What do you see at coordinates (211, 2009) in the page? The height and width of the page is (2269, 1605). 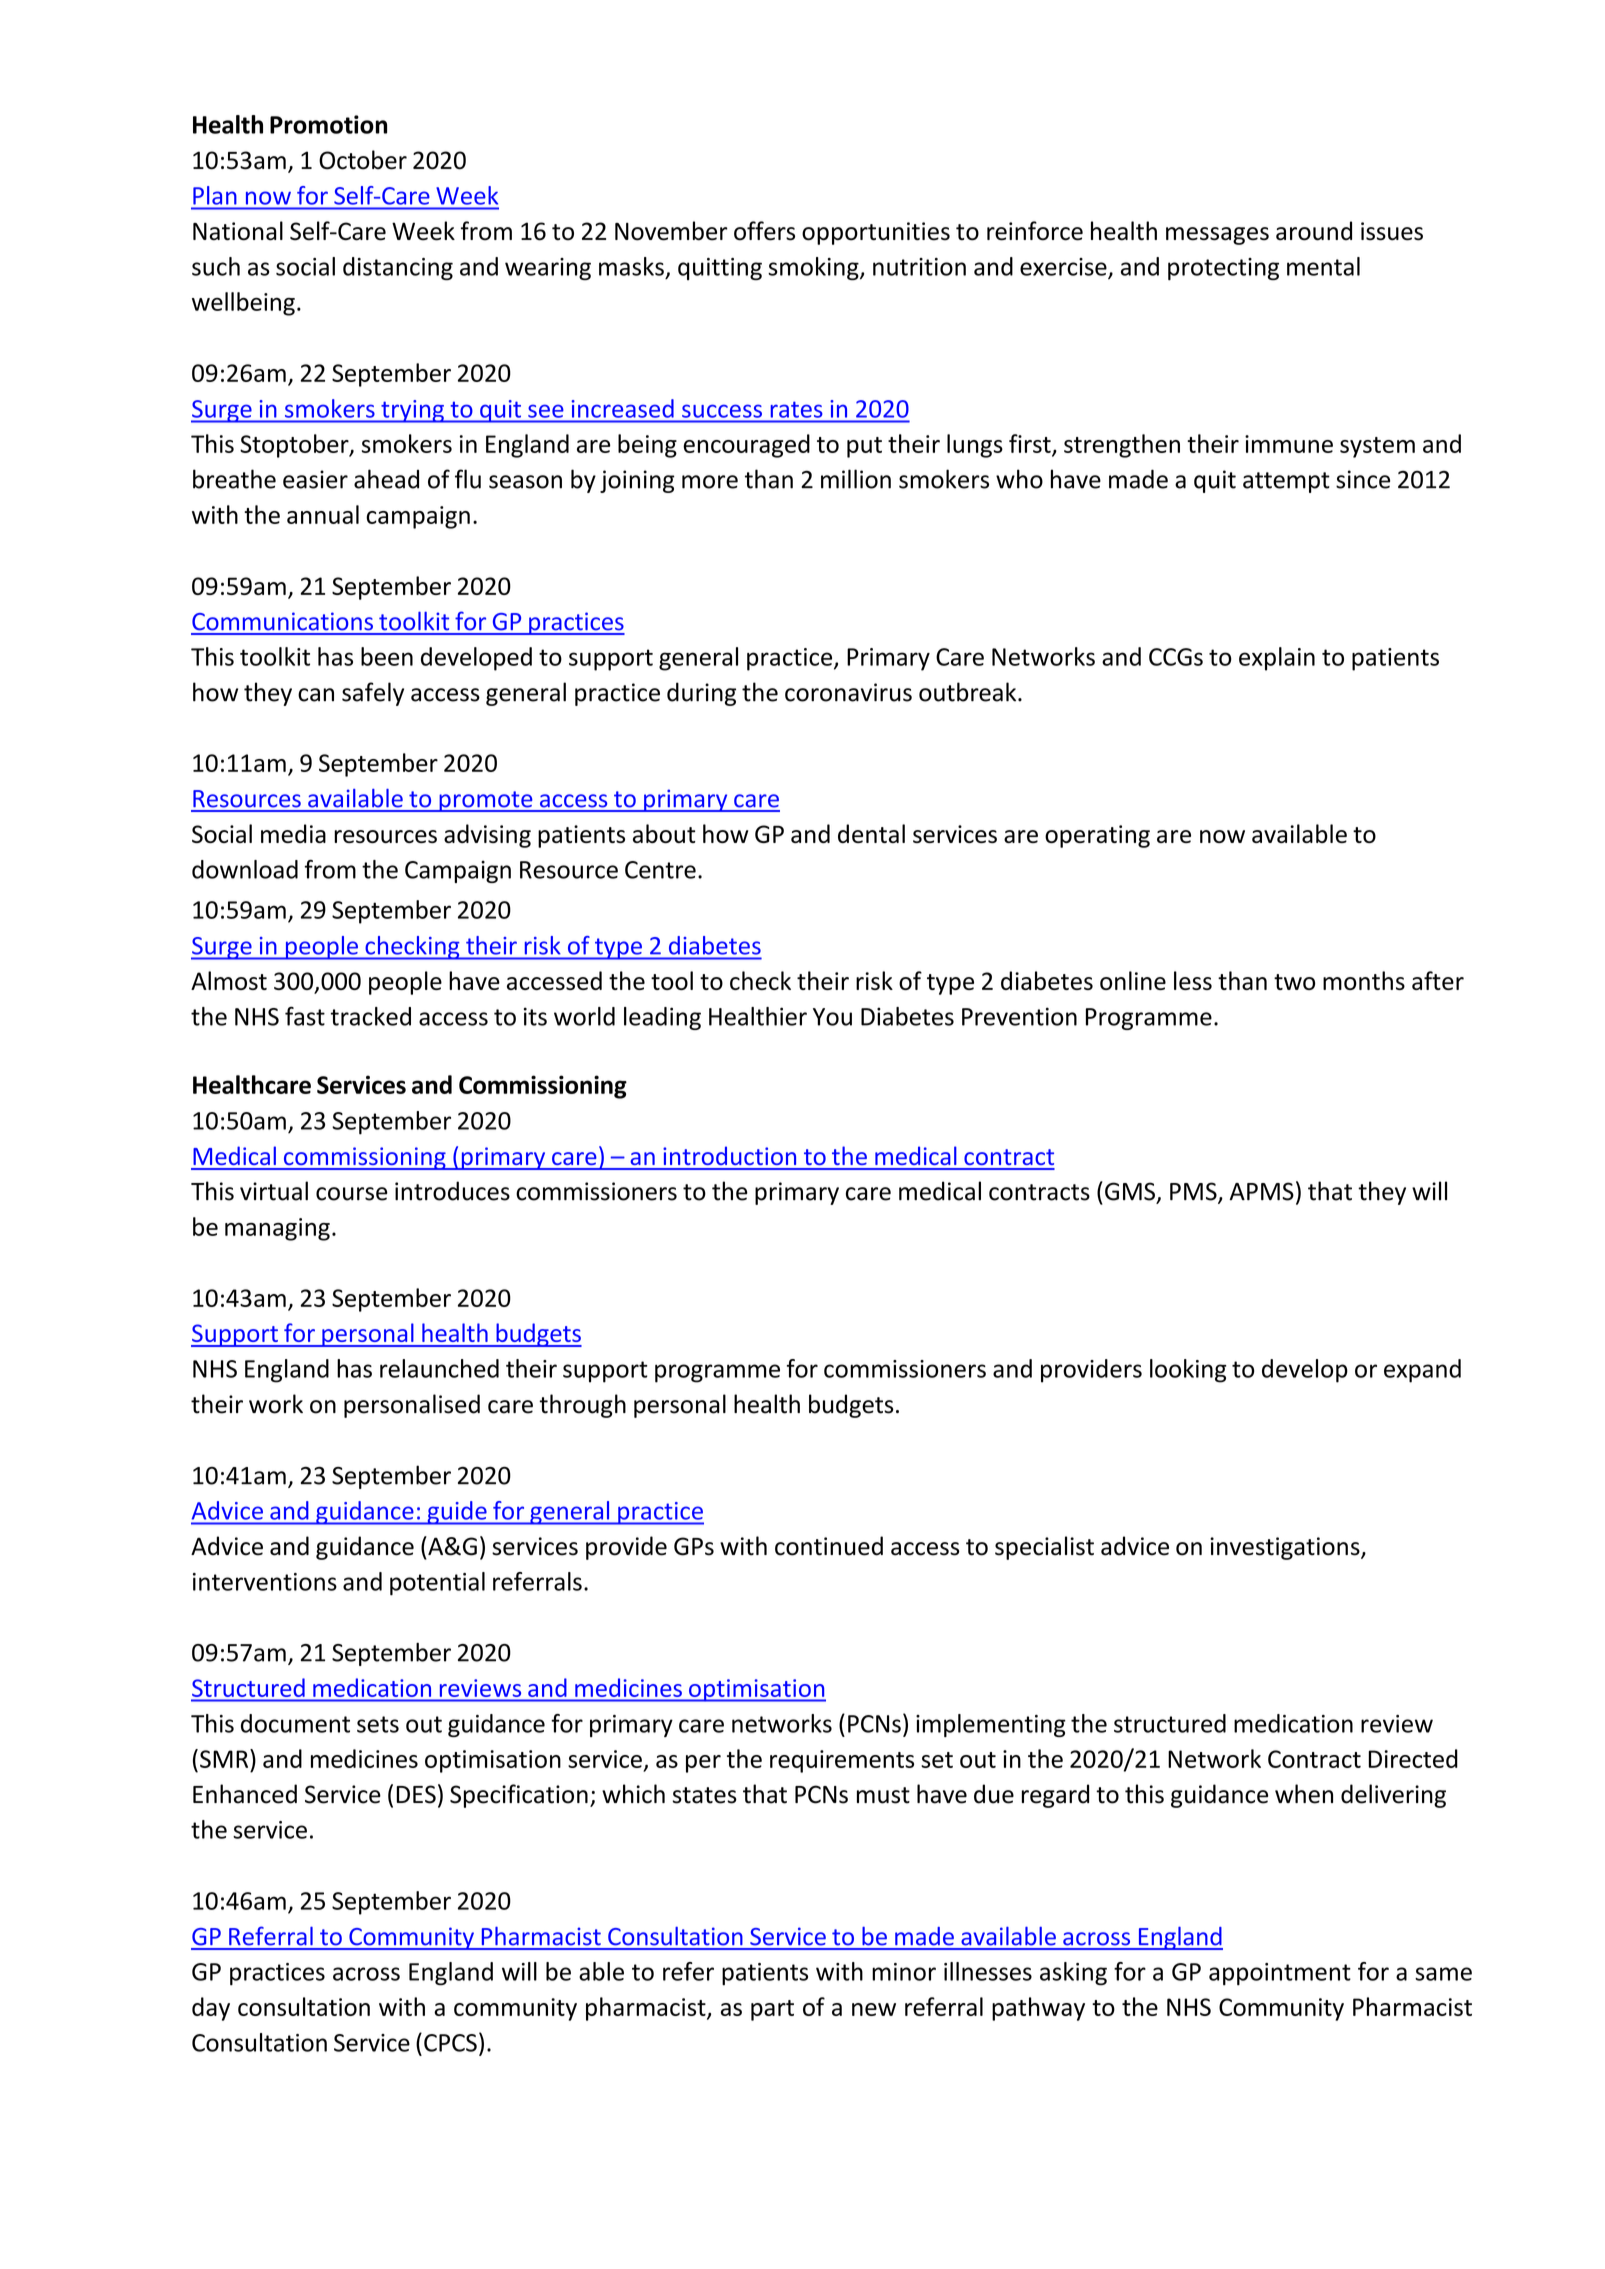 I see `day` at bounding box center [211, 2009].
